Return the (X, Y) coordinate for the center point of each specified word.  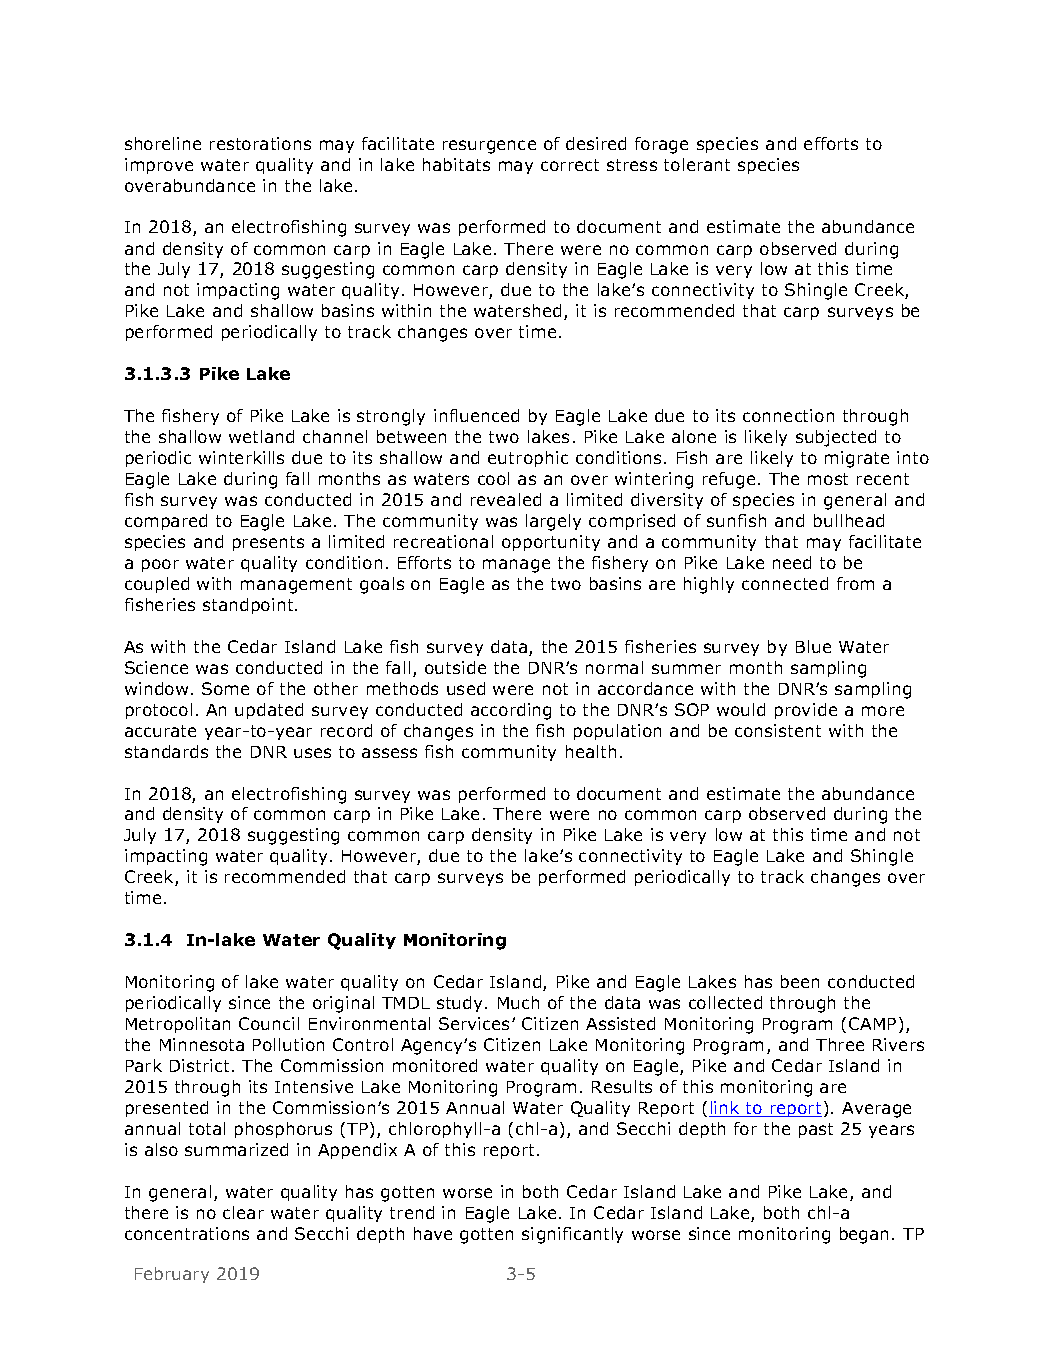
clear (243, 1212)
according (511, 711)
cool (493, 478)
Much (518, 1002)
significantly (572, 1235)
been (800, 981)
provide (806, 711)
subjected (836, 438)
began (864, 1235)
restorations (260, 143)
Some (225, 688)
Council (269, 1023)
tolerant (697, 164)
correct (570, 165)
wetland (261, 436)
